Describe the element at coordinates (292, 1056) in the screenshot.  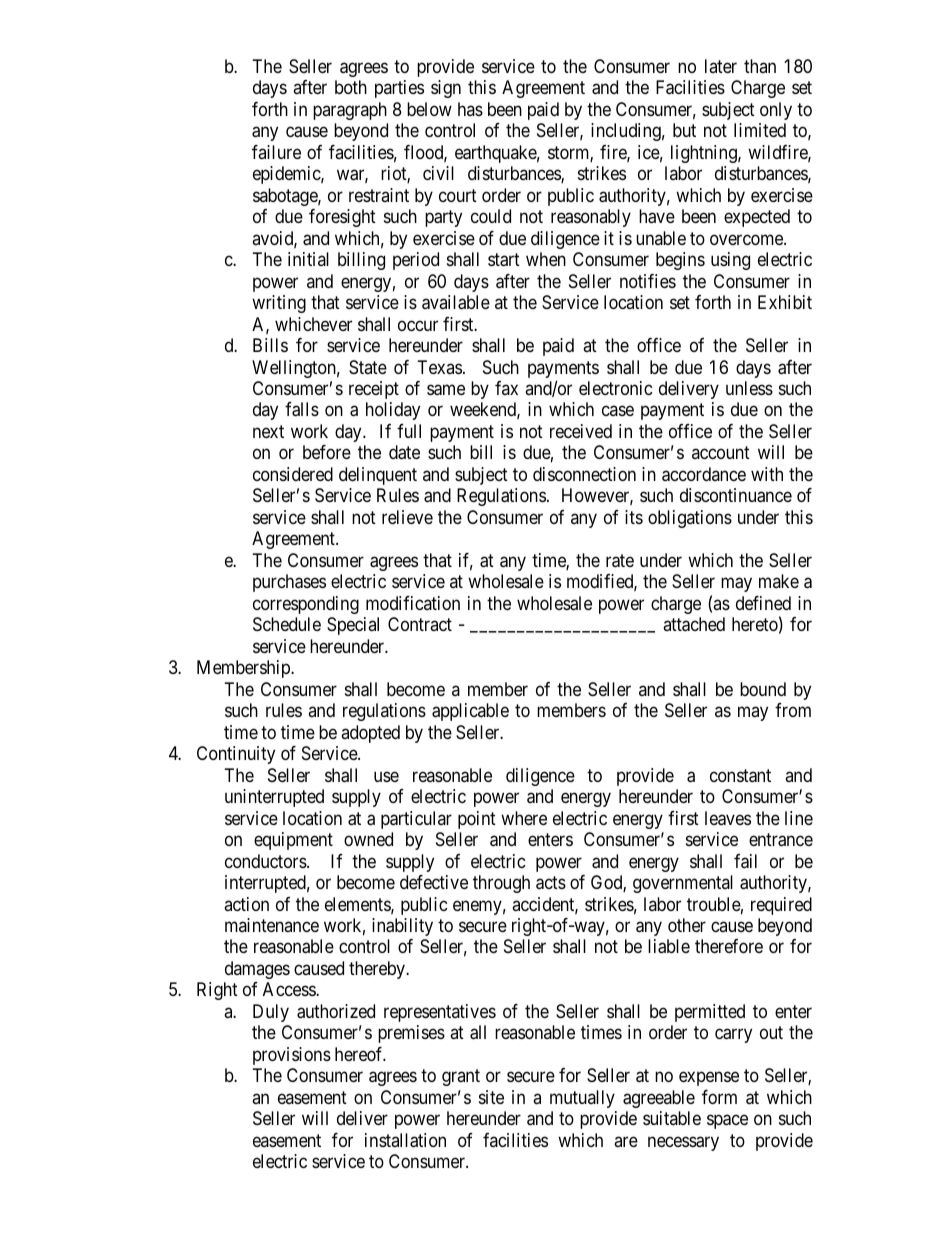
I see `provisions` at that location.
